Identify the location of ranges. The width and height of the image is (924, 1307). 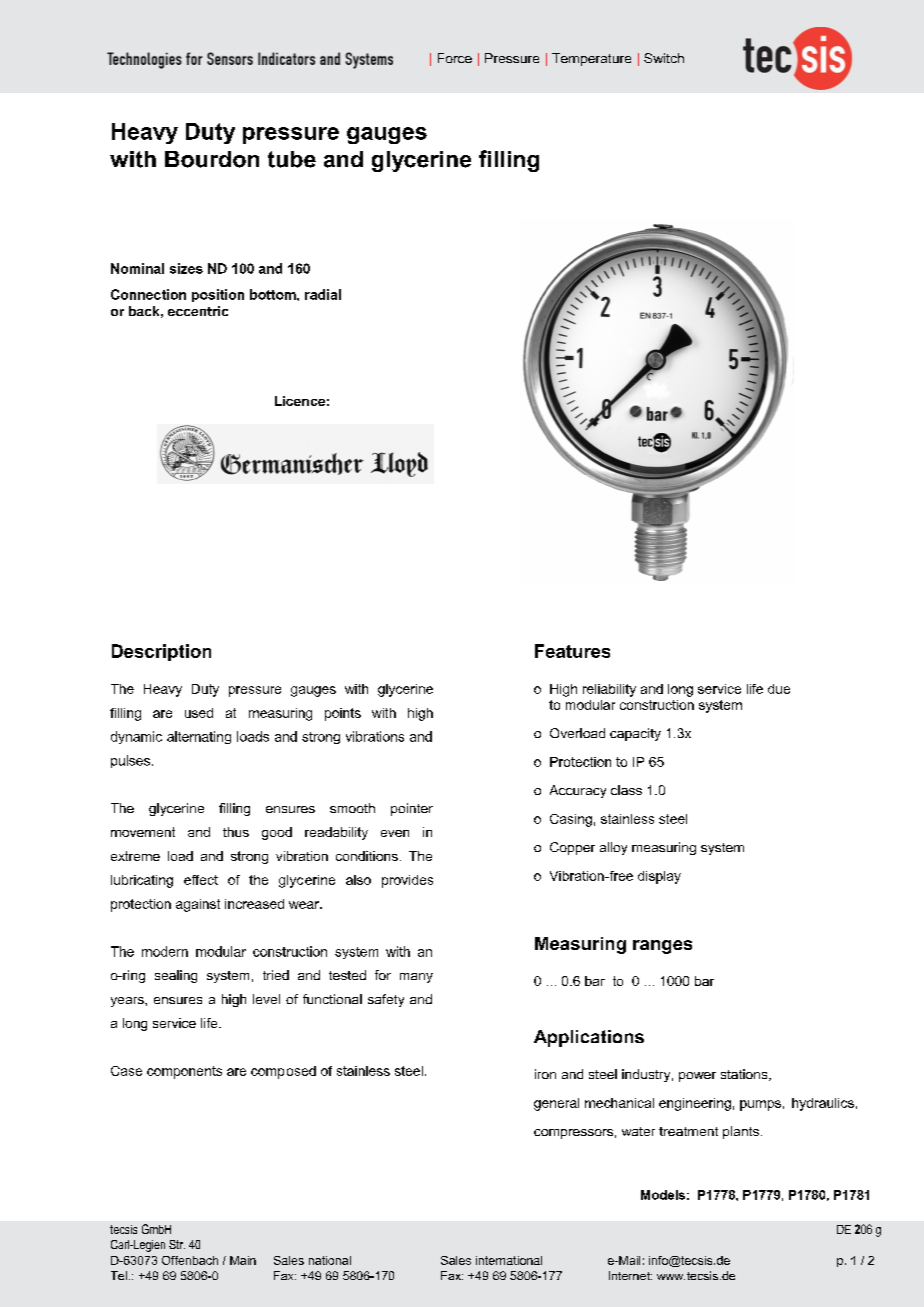
(662, 947).
